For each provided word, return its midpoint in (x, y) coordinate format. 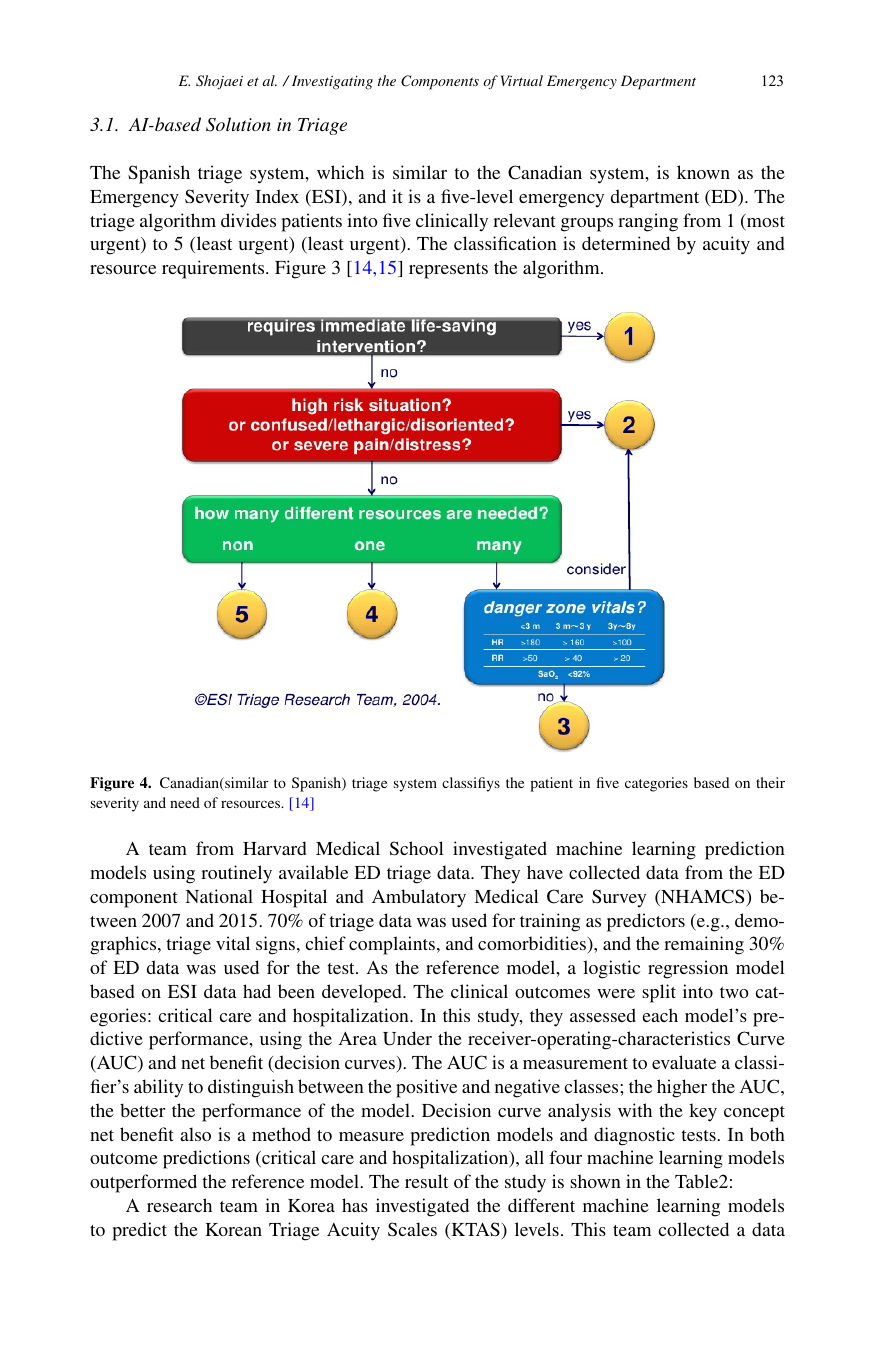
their (770, 782)
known (703, 172)
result (426, 1181)
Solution (238, 124)
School (417, 848)
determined (626, 243)
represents (448, 271)
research (179, 1205)
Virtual (522, 80)
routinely (236, 874)
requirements (214, 269)
